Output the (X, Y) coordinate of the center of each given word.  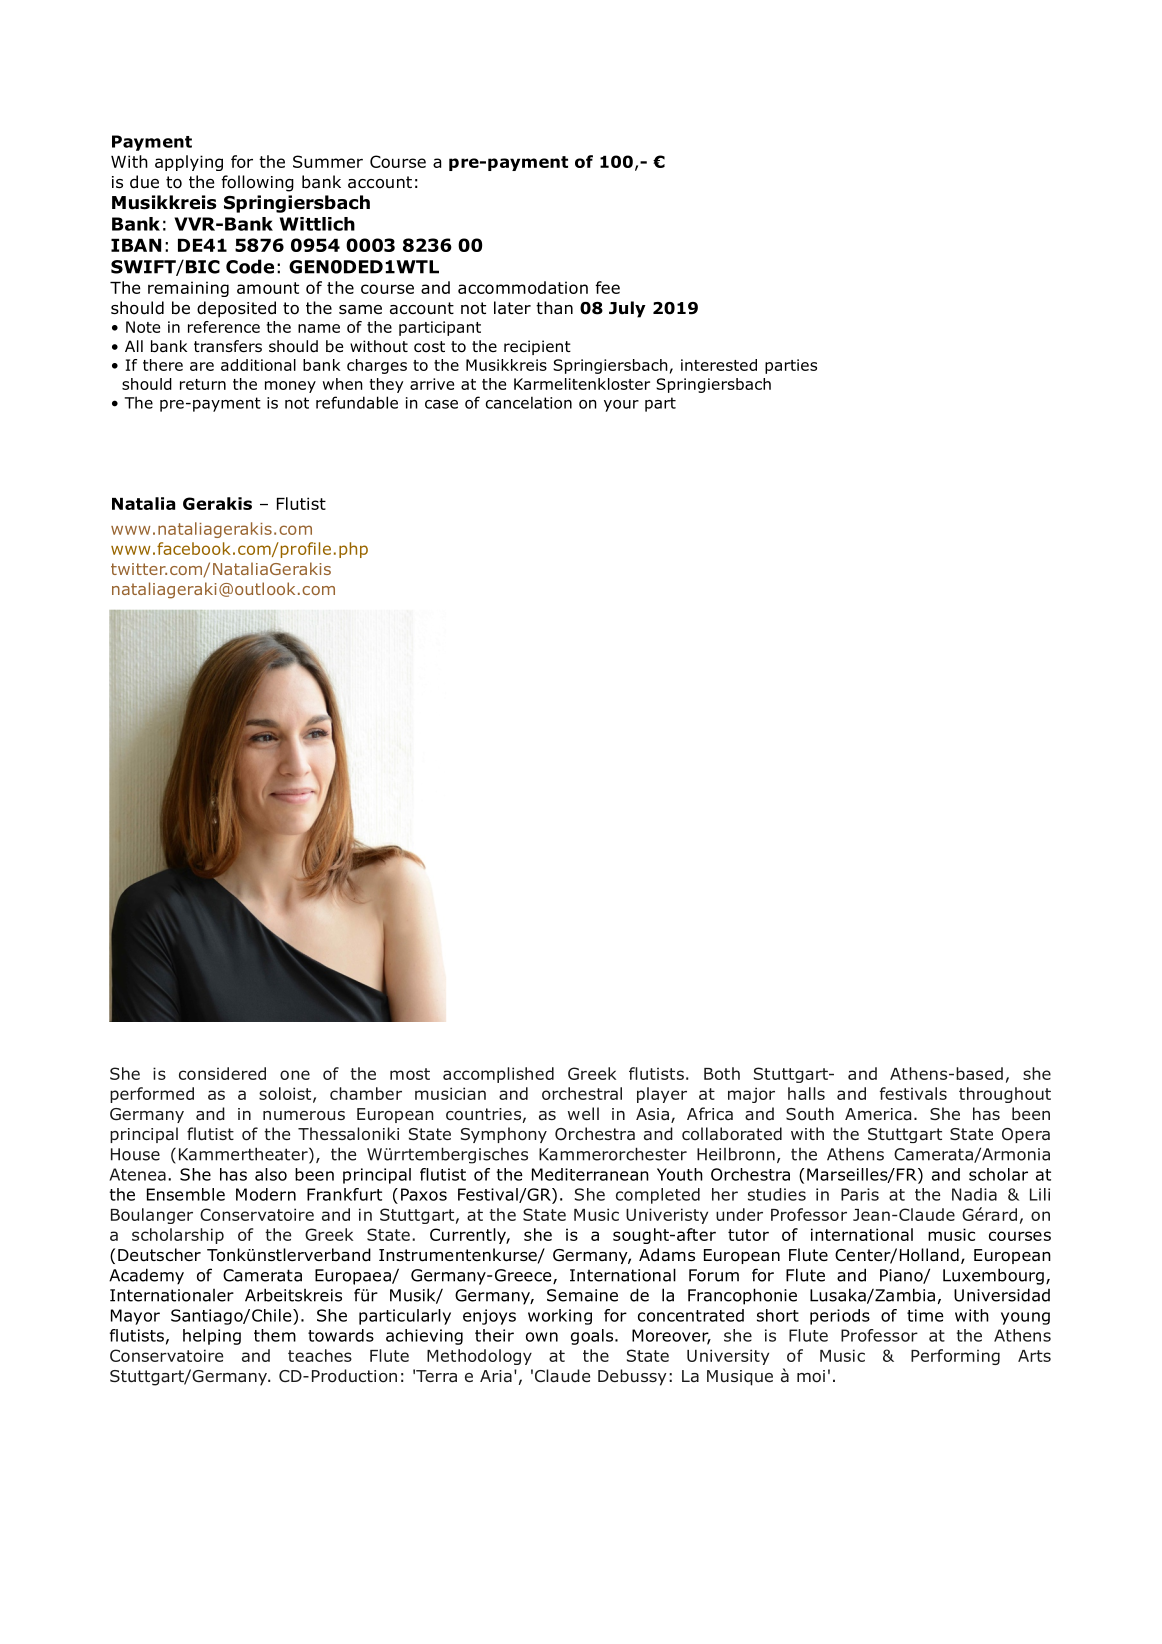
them (275, 1335)
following (257, 183)
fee (607, 287)
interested (719, 365)
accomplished (498, 1075)
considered (222, 1073)
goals (592, 1337)
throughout (1005, 1095)
